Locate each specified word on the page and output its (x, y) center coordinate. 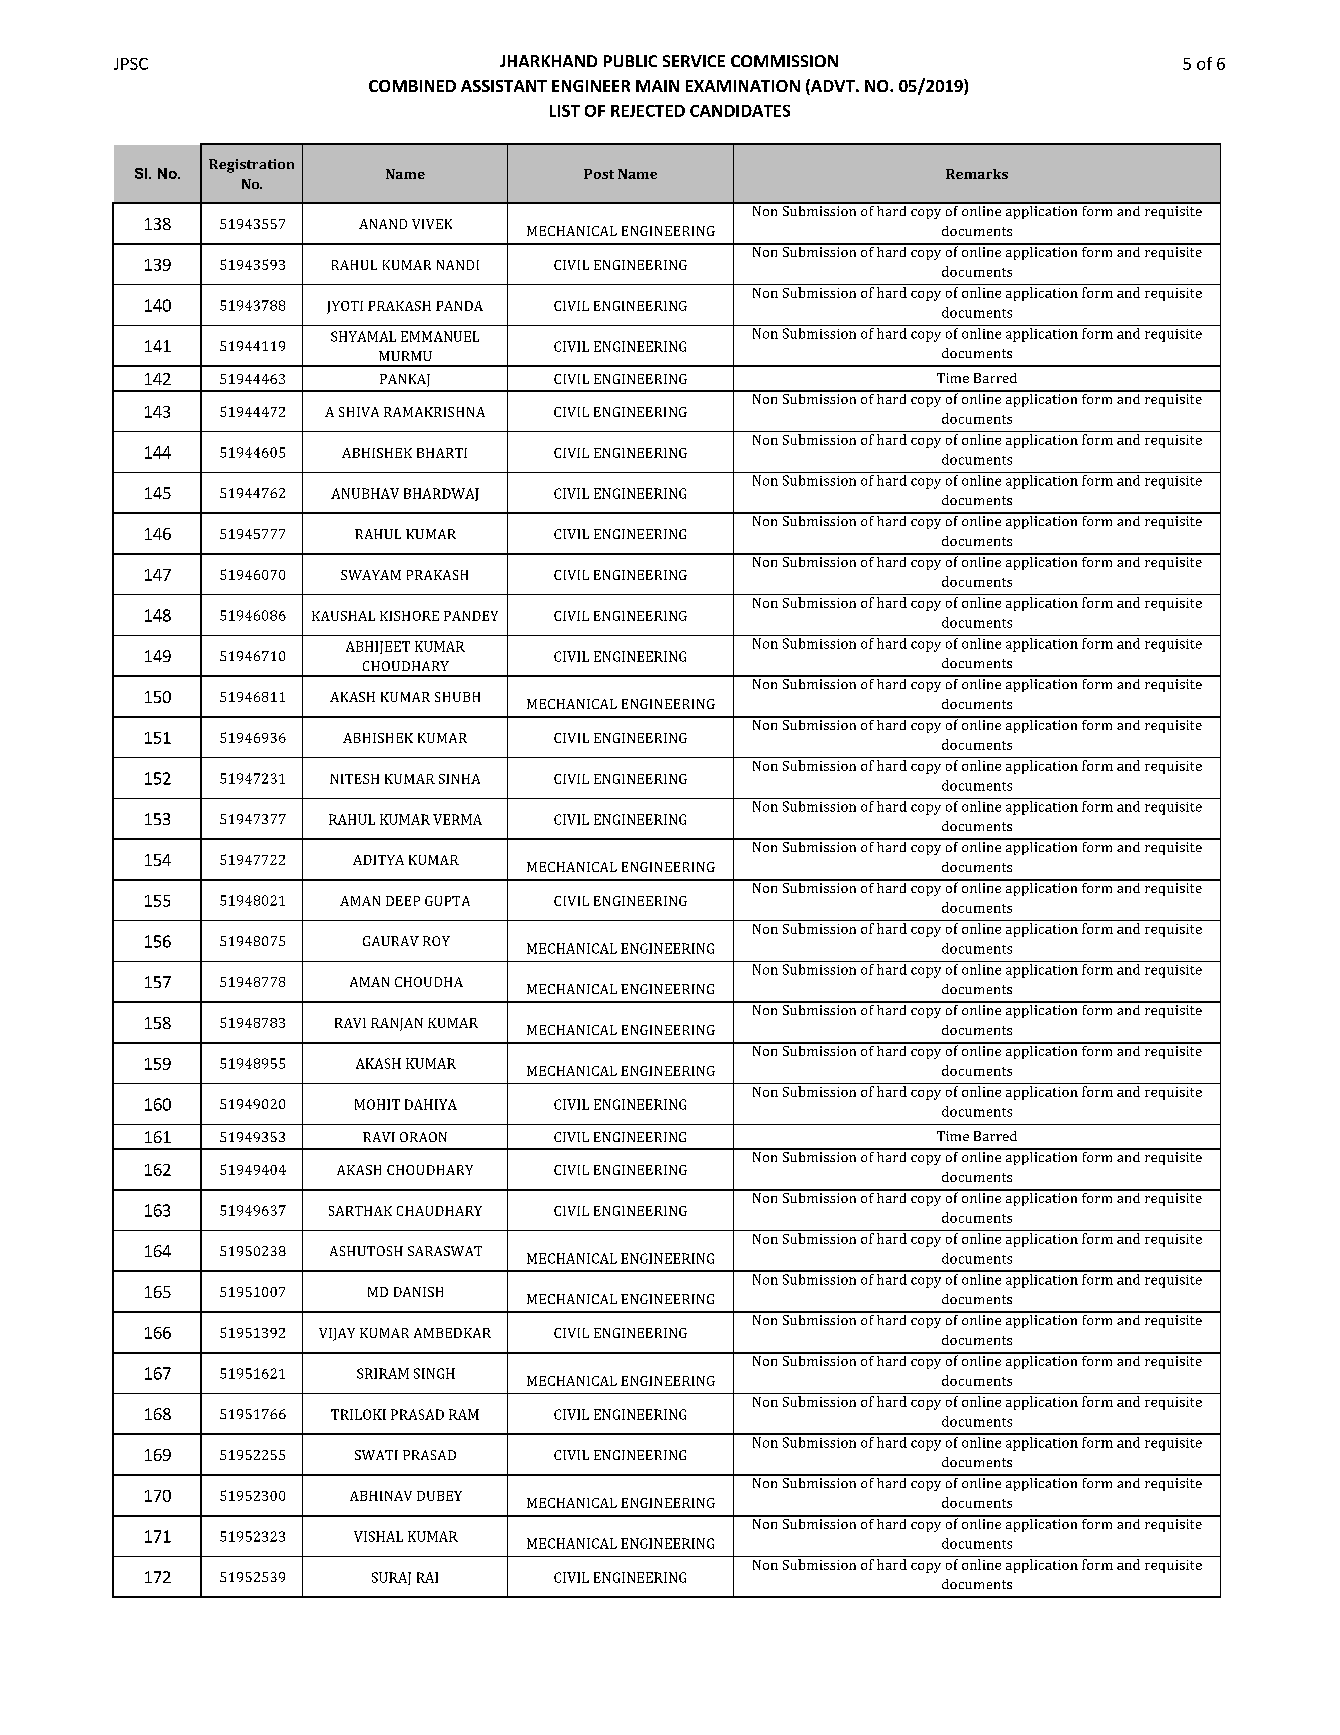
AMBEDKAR (452, 1333)
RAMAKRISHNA (434, 412)
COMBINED (412, 86)
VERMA (457, 819)
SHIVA (359, 412)
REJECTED (648, 111)
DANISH (418, 1292)
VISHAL (378, 1536)
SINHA (459, 779)
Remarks (977, 174)
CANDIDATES (740, 111)
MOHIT (377, 1104)
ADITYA (378, 860)
